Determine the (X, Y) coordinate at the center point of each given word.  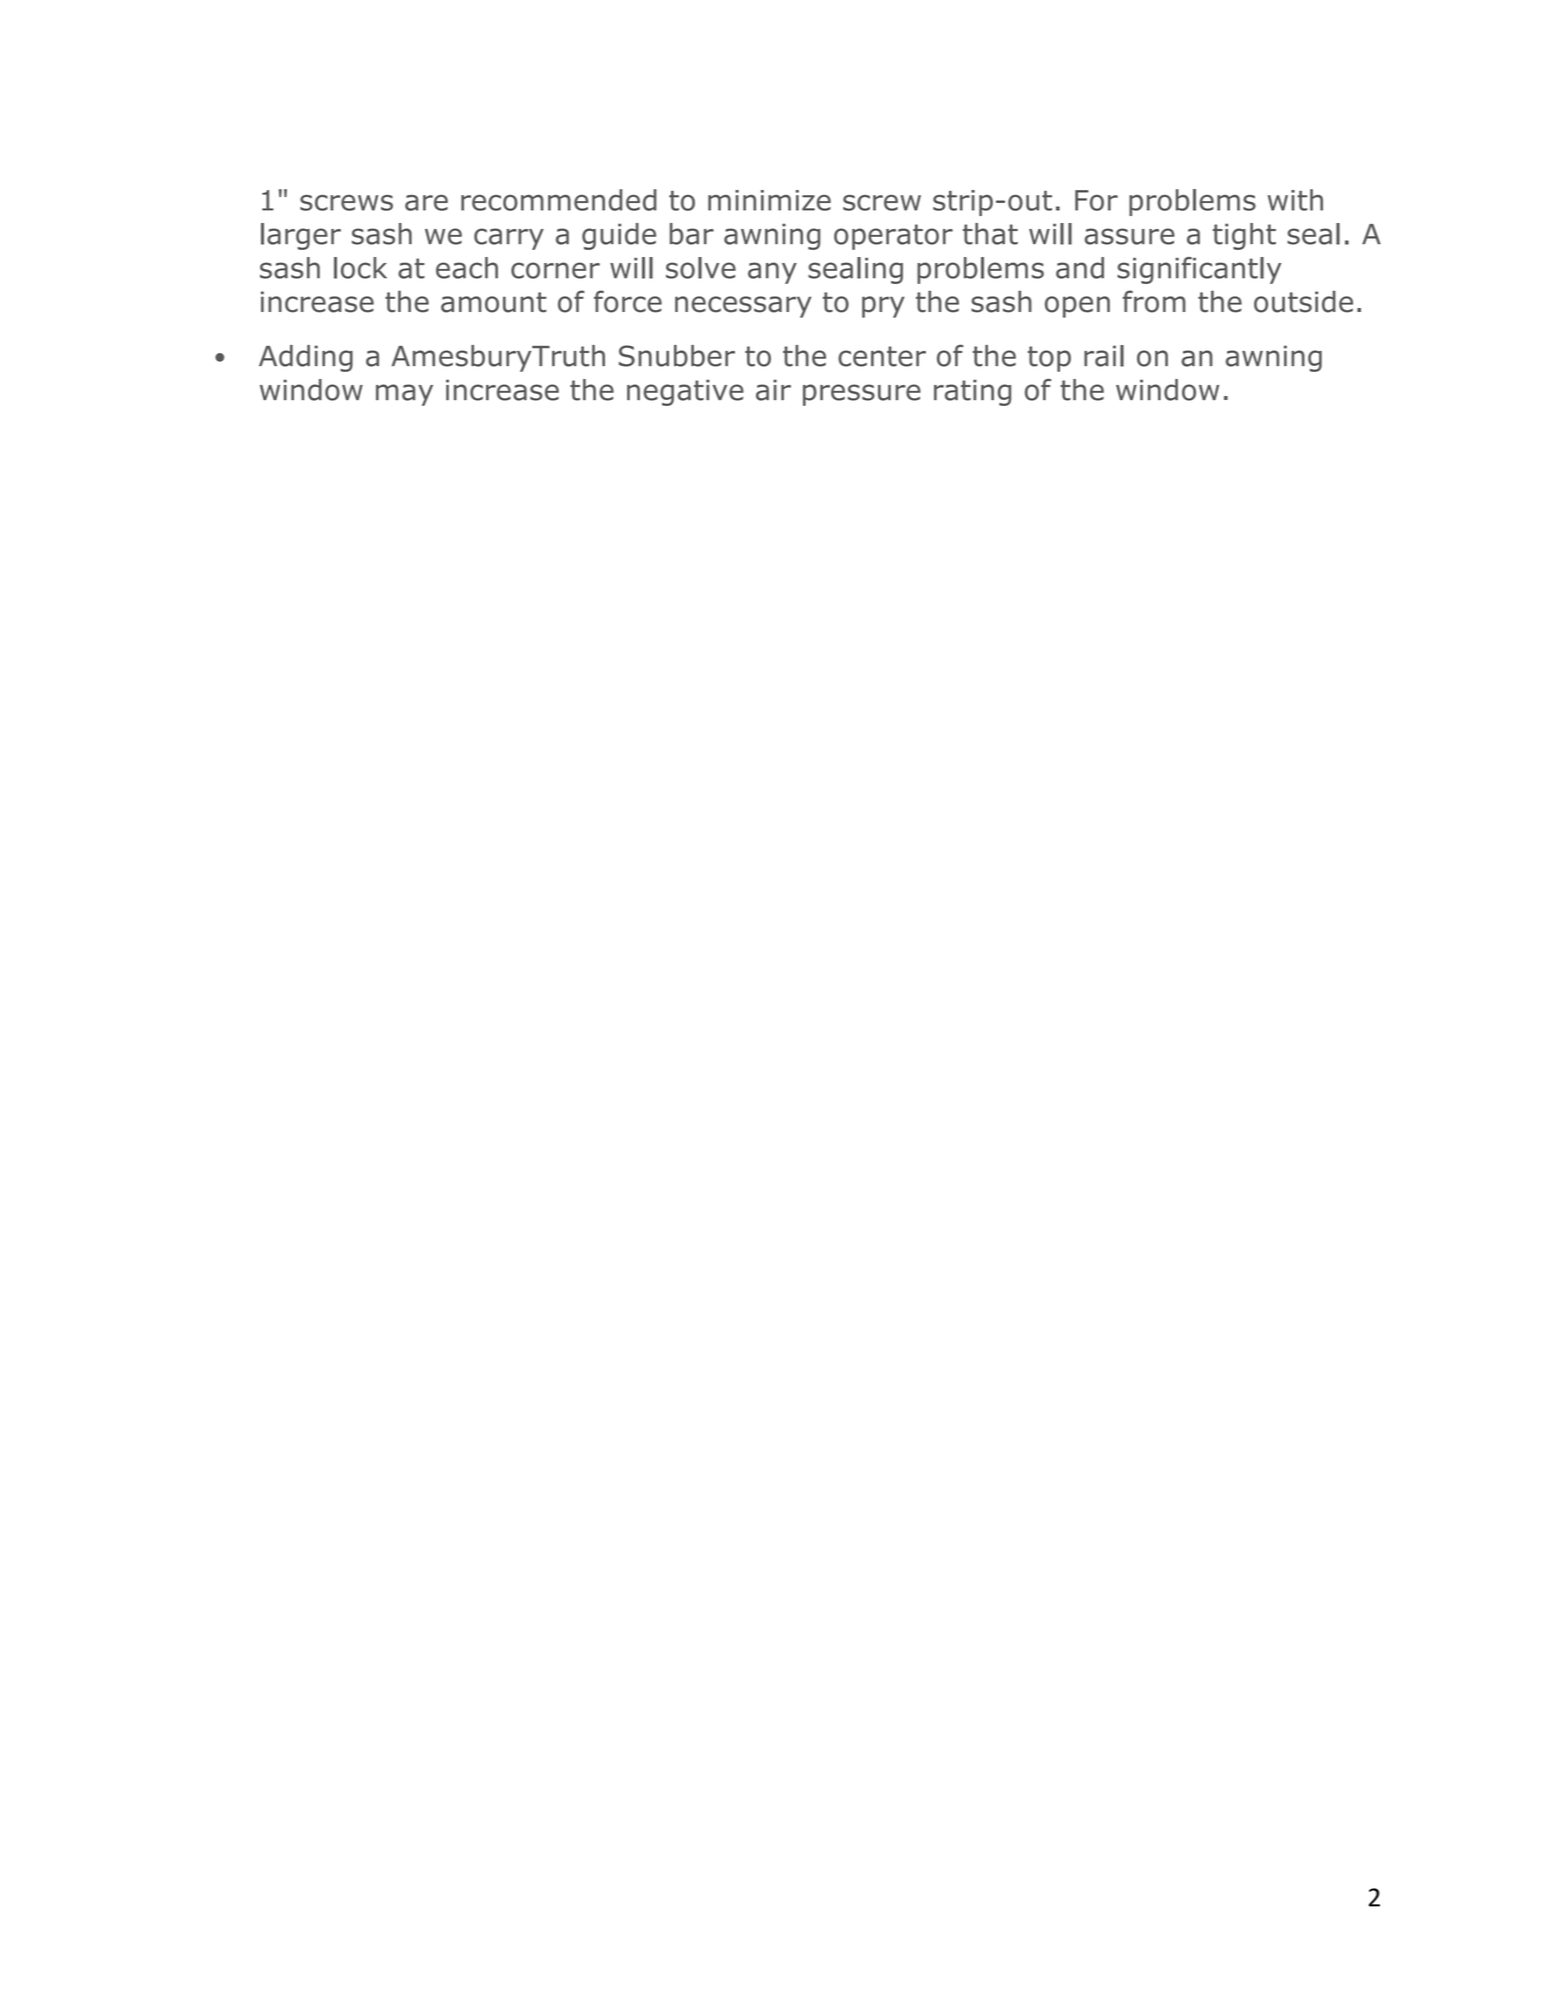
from (1154, 301)
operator (893, 237)
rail (1104, 356)
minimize (769, 200)
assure (1129, 236)
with (1295, 200)
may (404, 395)
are (426, 203)
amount (494, 302)
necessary (743, 307)
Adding (306, 358)
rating (972, 392)
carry (509, 239)
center (882, 356)
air (773, 390)
